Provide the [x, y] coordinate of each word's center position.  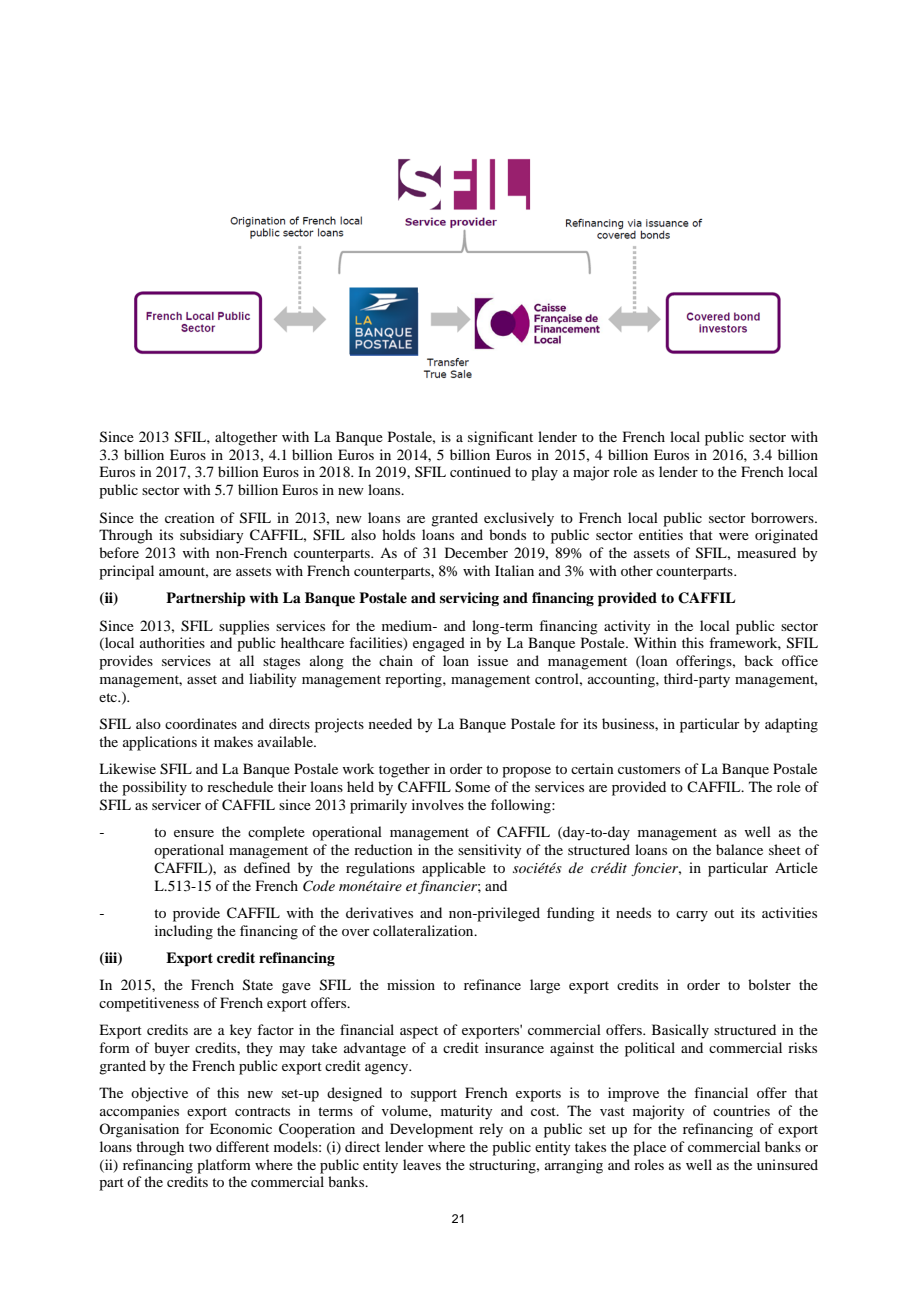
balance [739, 849]
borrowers [783, 517]
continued [480, 471]
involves [438, 804]
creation [190, 517]
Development [431, 1130]
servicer [176, 804]
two [200, 1147]
